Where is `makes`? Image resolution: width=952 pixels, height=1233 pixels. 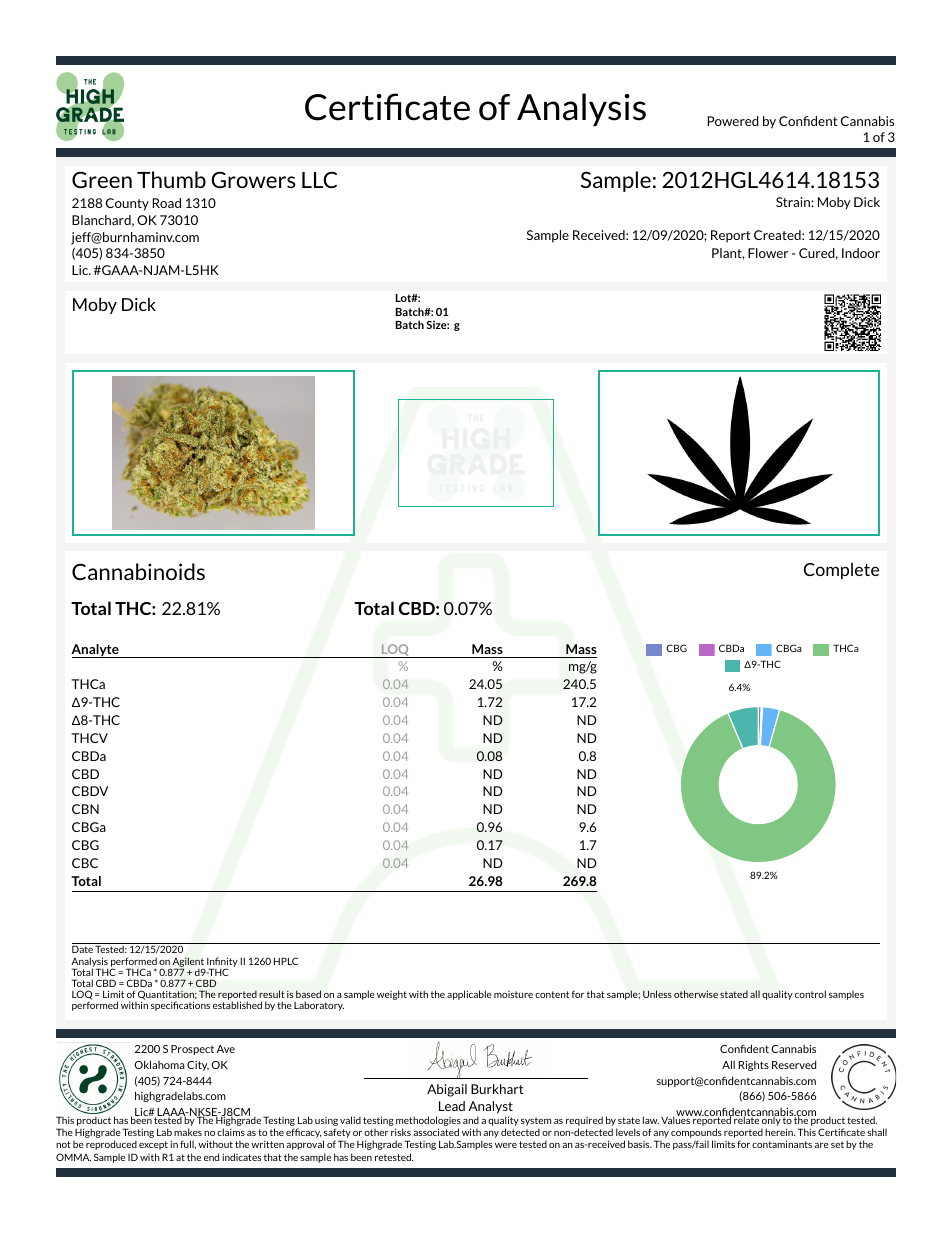 makes is located at coordinates (188, 1132).
